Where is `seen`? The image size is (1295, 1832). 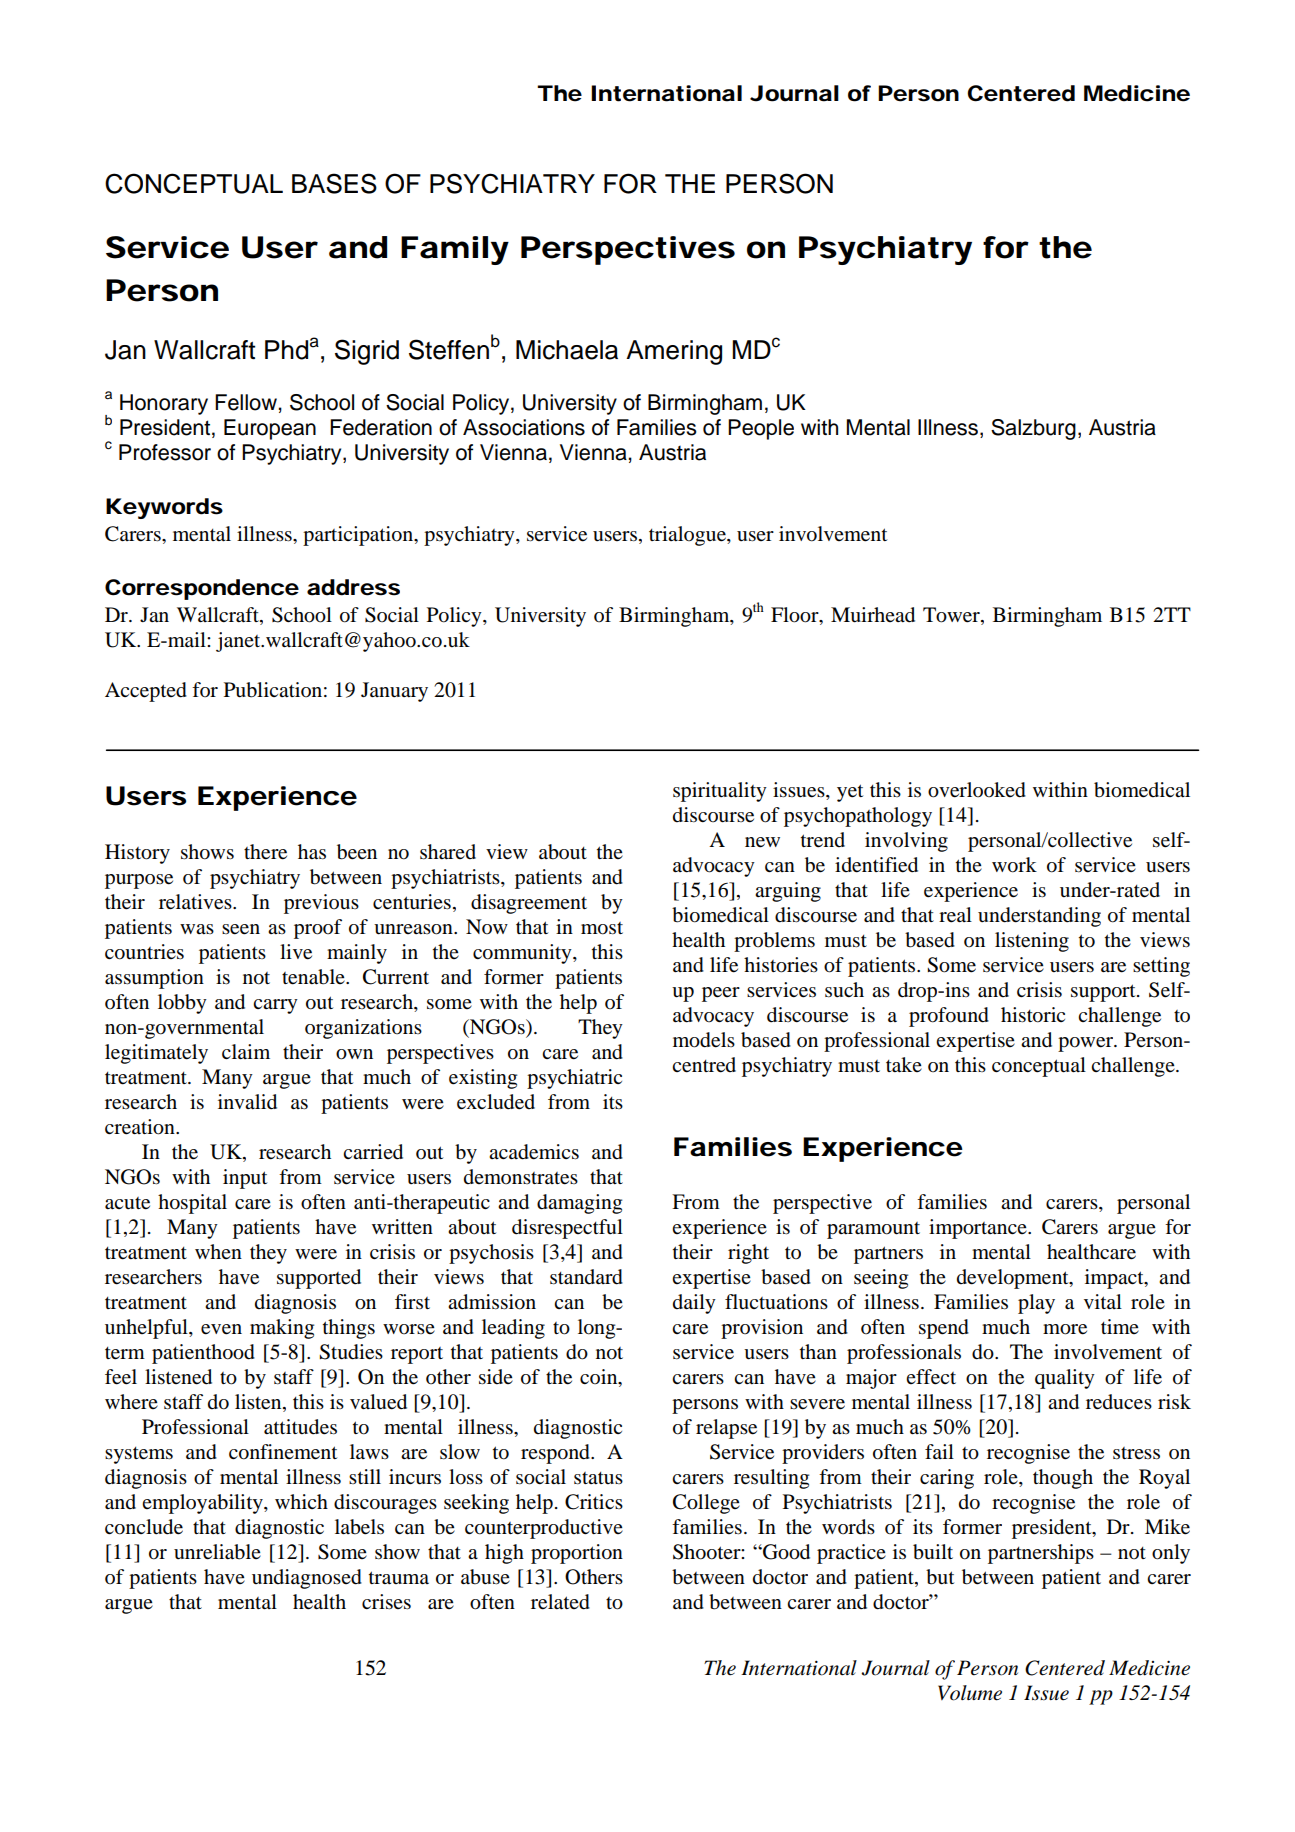
seen is located at coordinates (241, 929).
